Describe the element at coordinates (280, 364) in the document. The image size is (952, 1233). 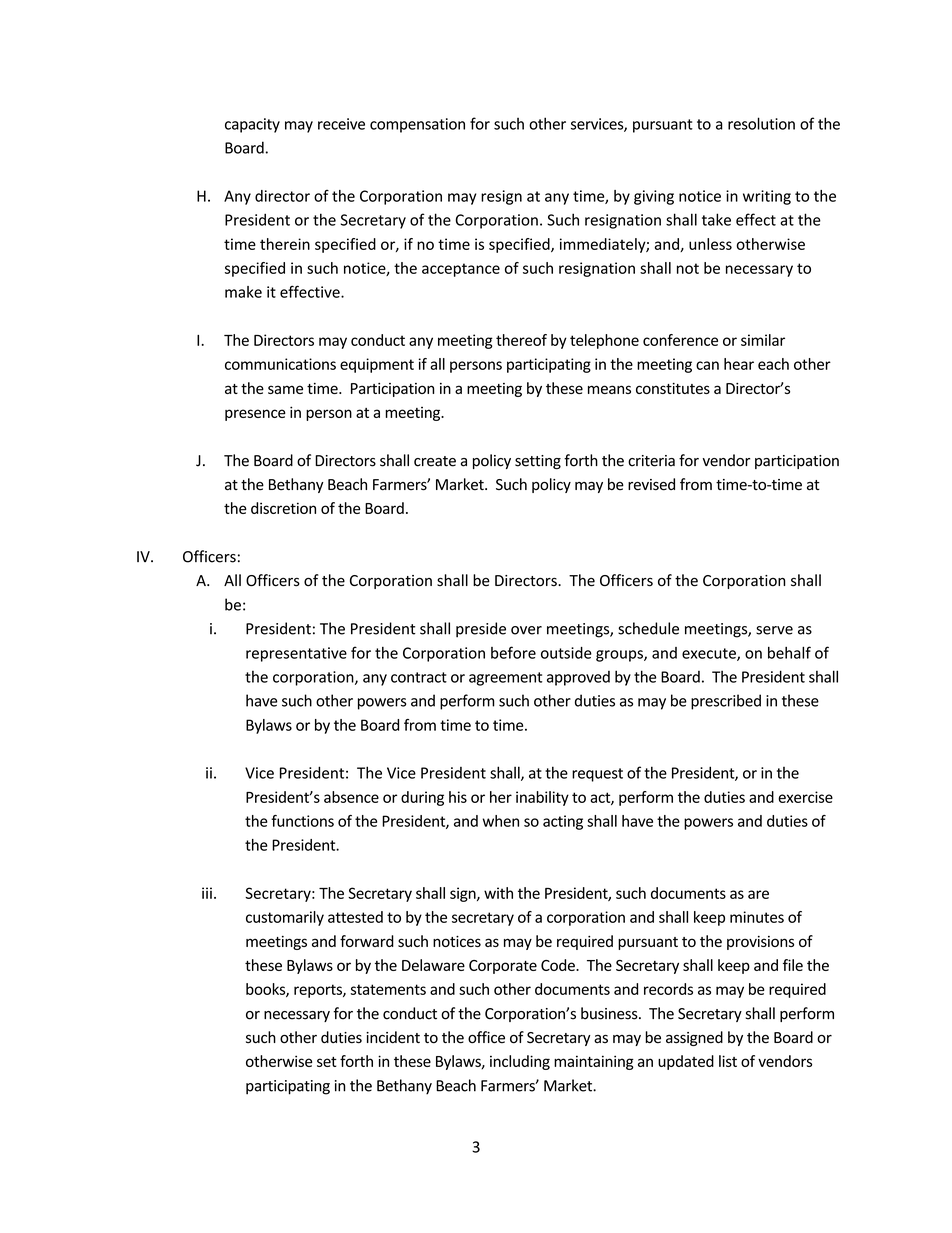
I see `communications` at that location.
